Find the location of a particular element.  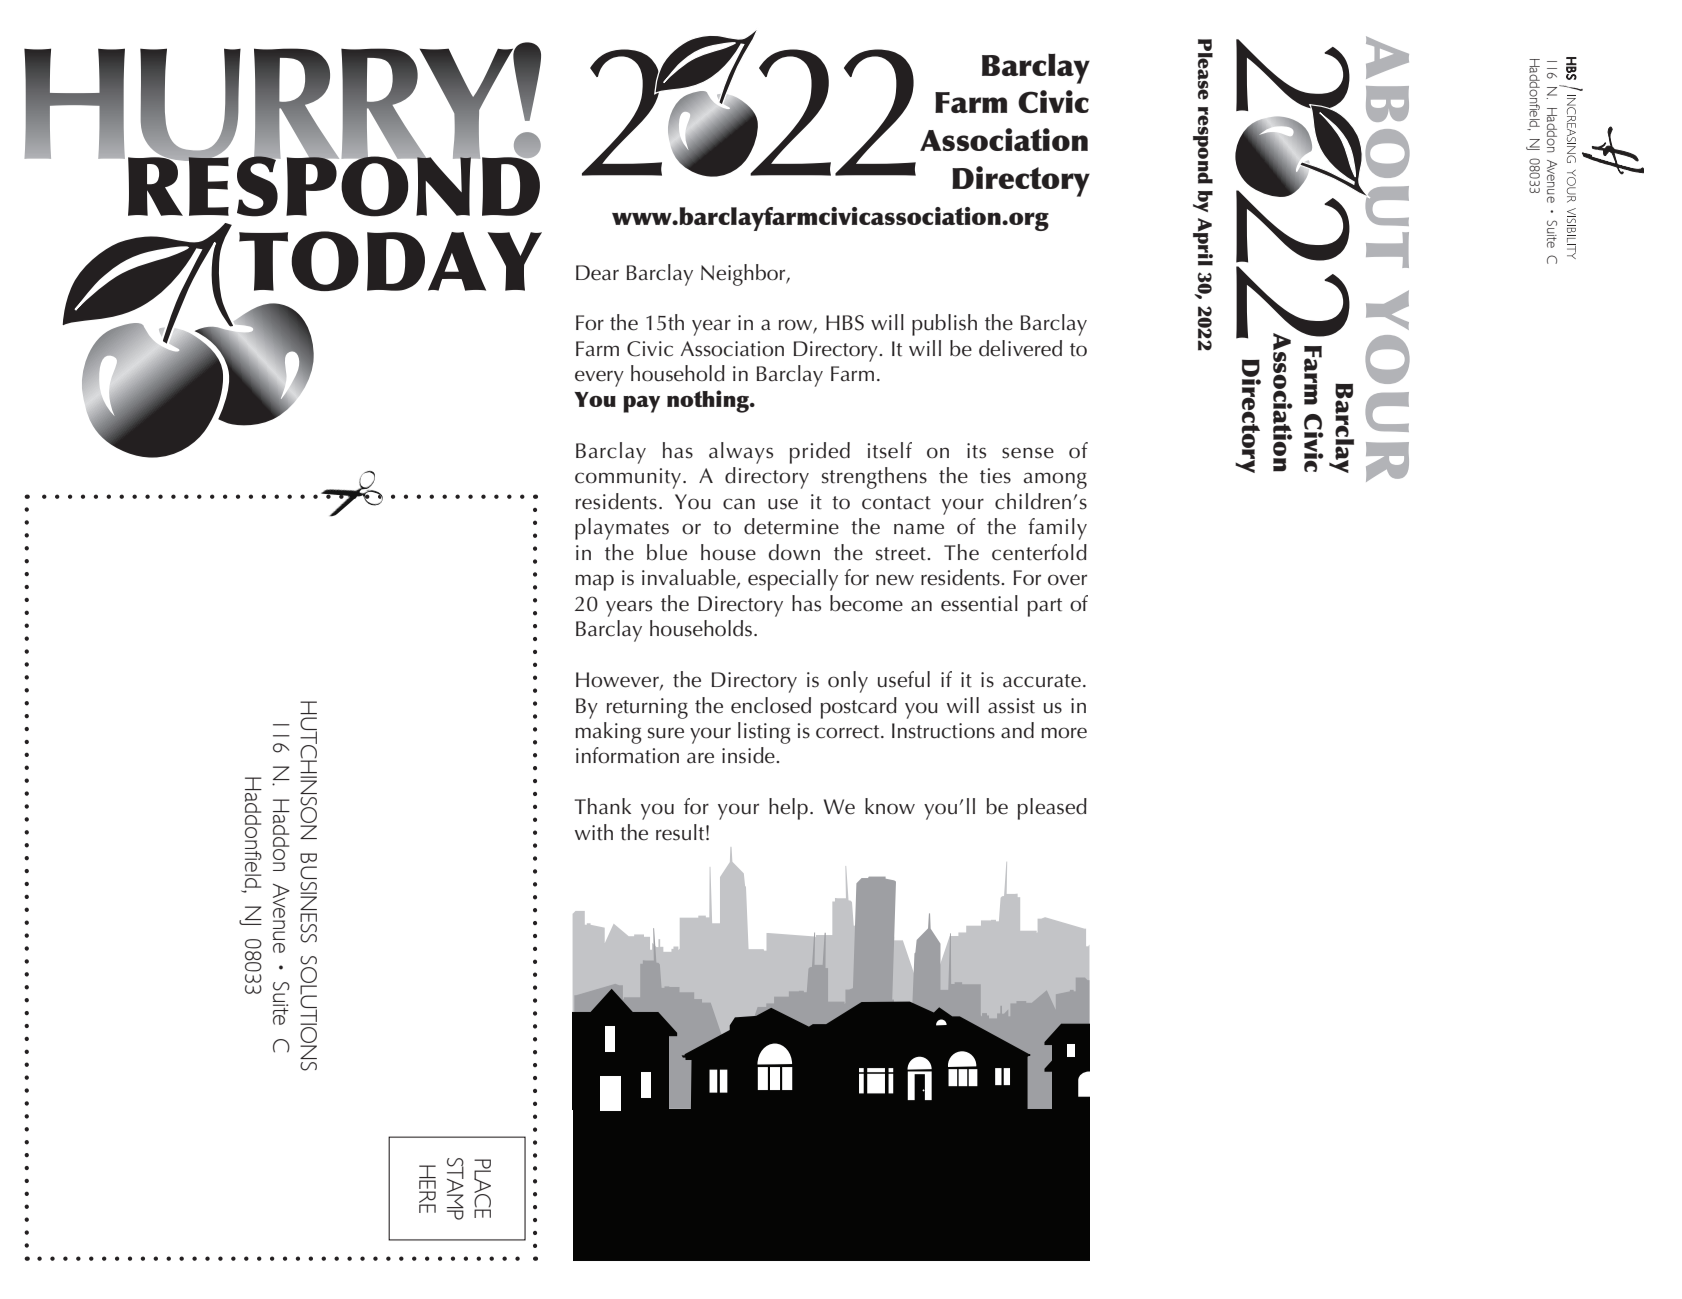

essential is located at coordinates (979, 603).
